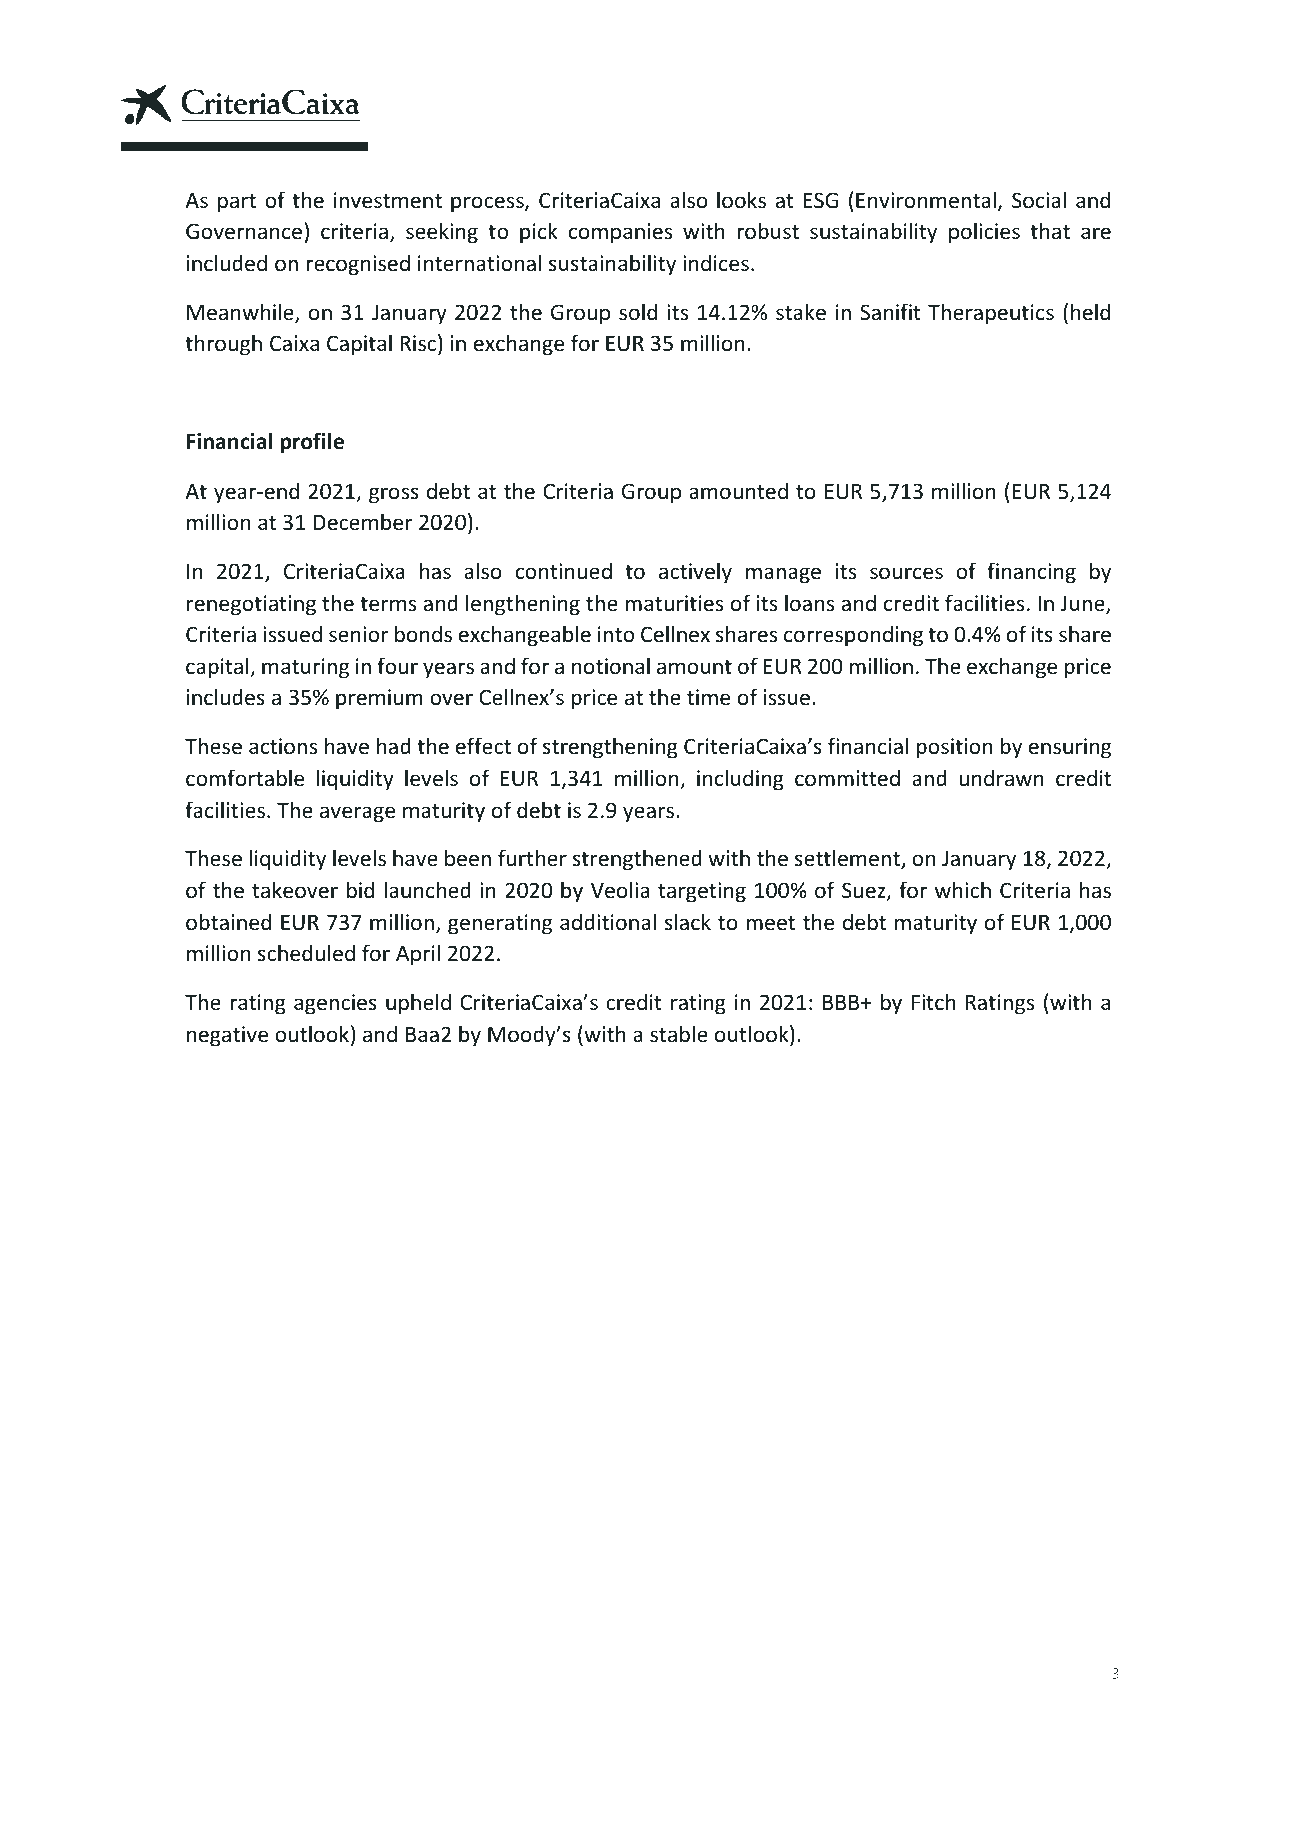 The width and height of the screenshot is (1297, 1835). I want to click on into, so click(616, 634).
